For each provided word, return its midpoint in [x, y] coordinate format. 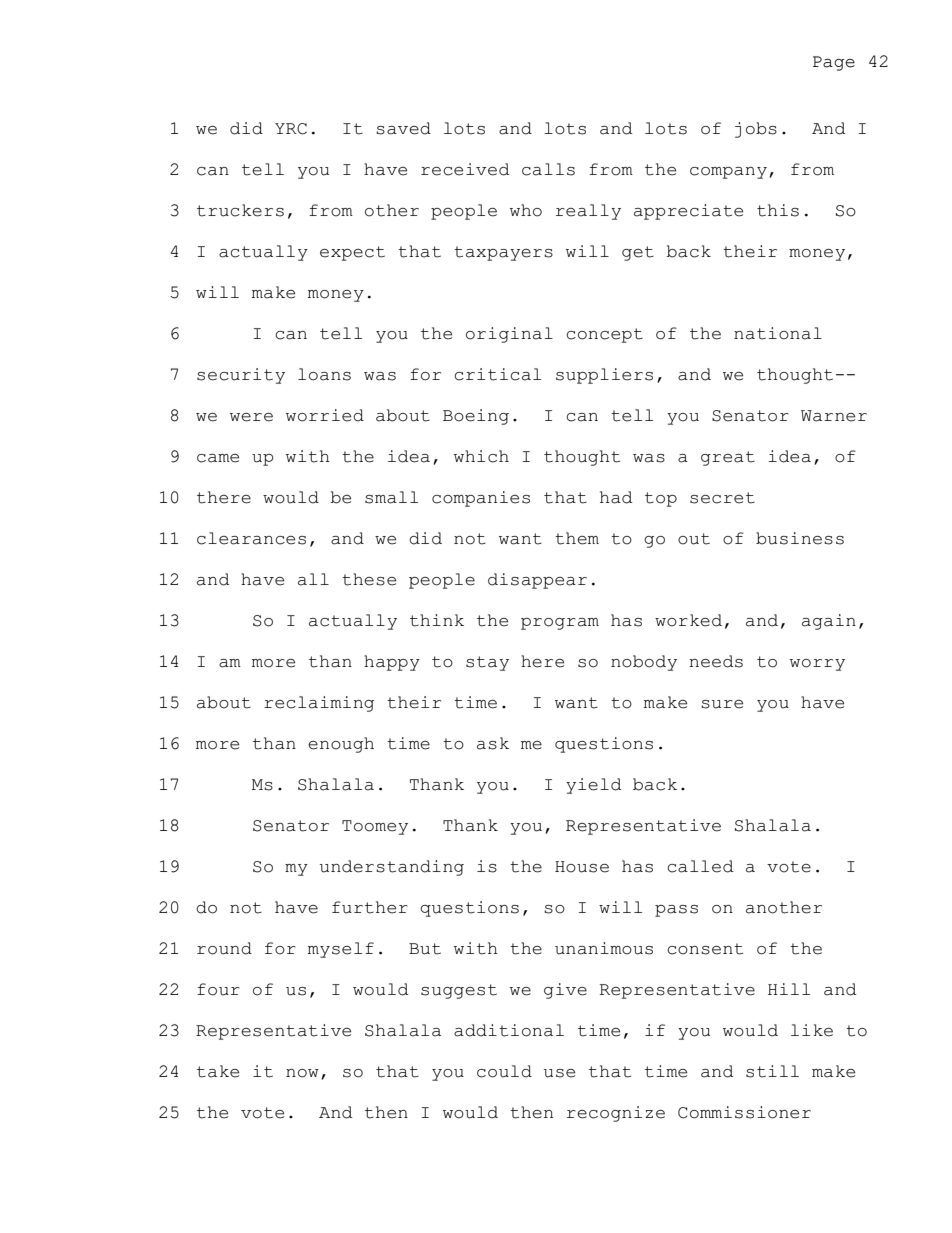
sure [722, 704]
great [728, 458]
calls [548, 169]
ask [493, 743]
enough [341, 745]
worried [325, 415]
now [302, 1073]
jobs [756, 130]
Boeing [476, 417]
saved [403, 128]
